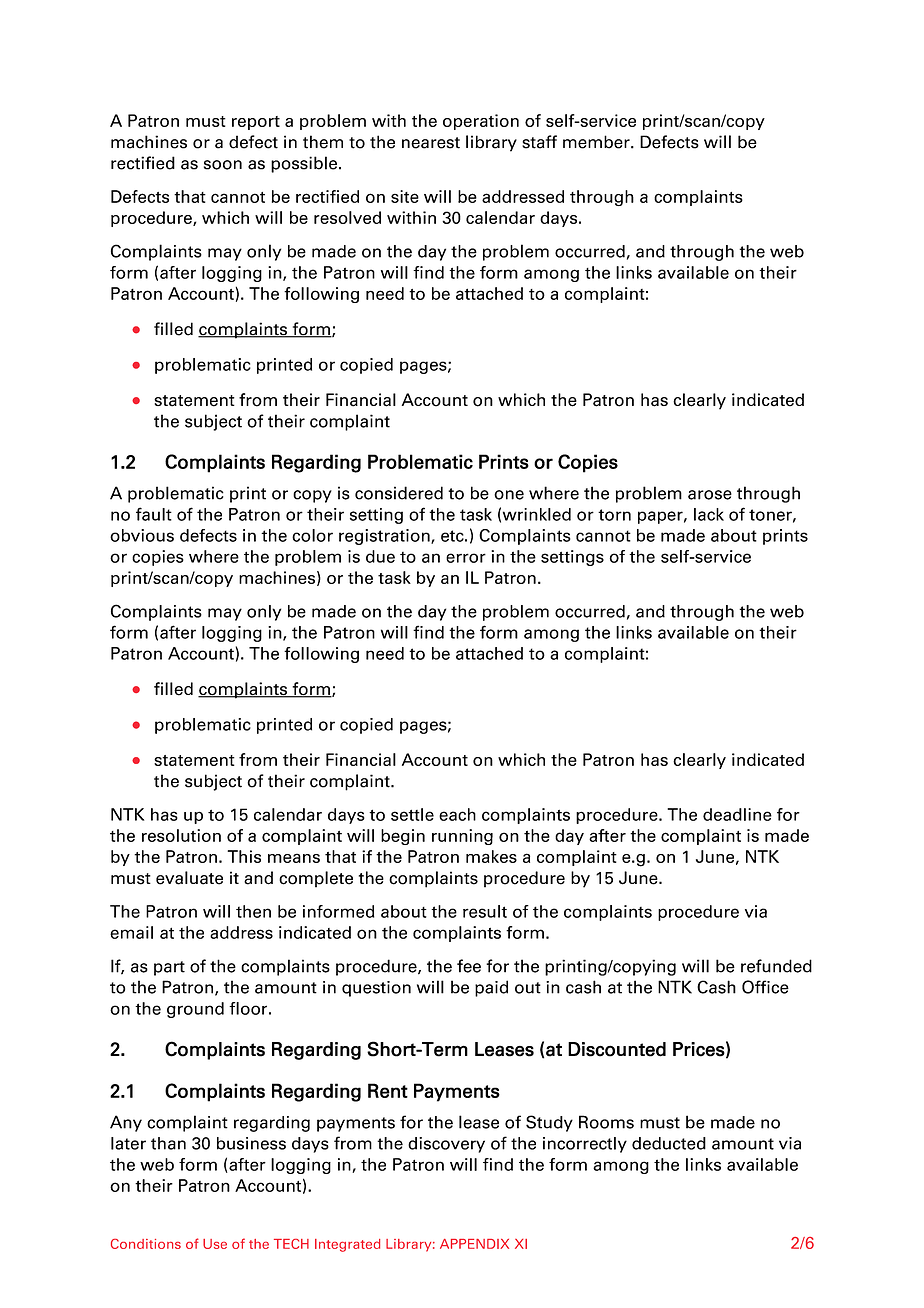 The height and width of the screenshot is (1308, 924). What do you see at coordinates (215, 1244) in the screenshot?
I see `Use` at bounding box center [215, 1244].
